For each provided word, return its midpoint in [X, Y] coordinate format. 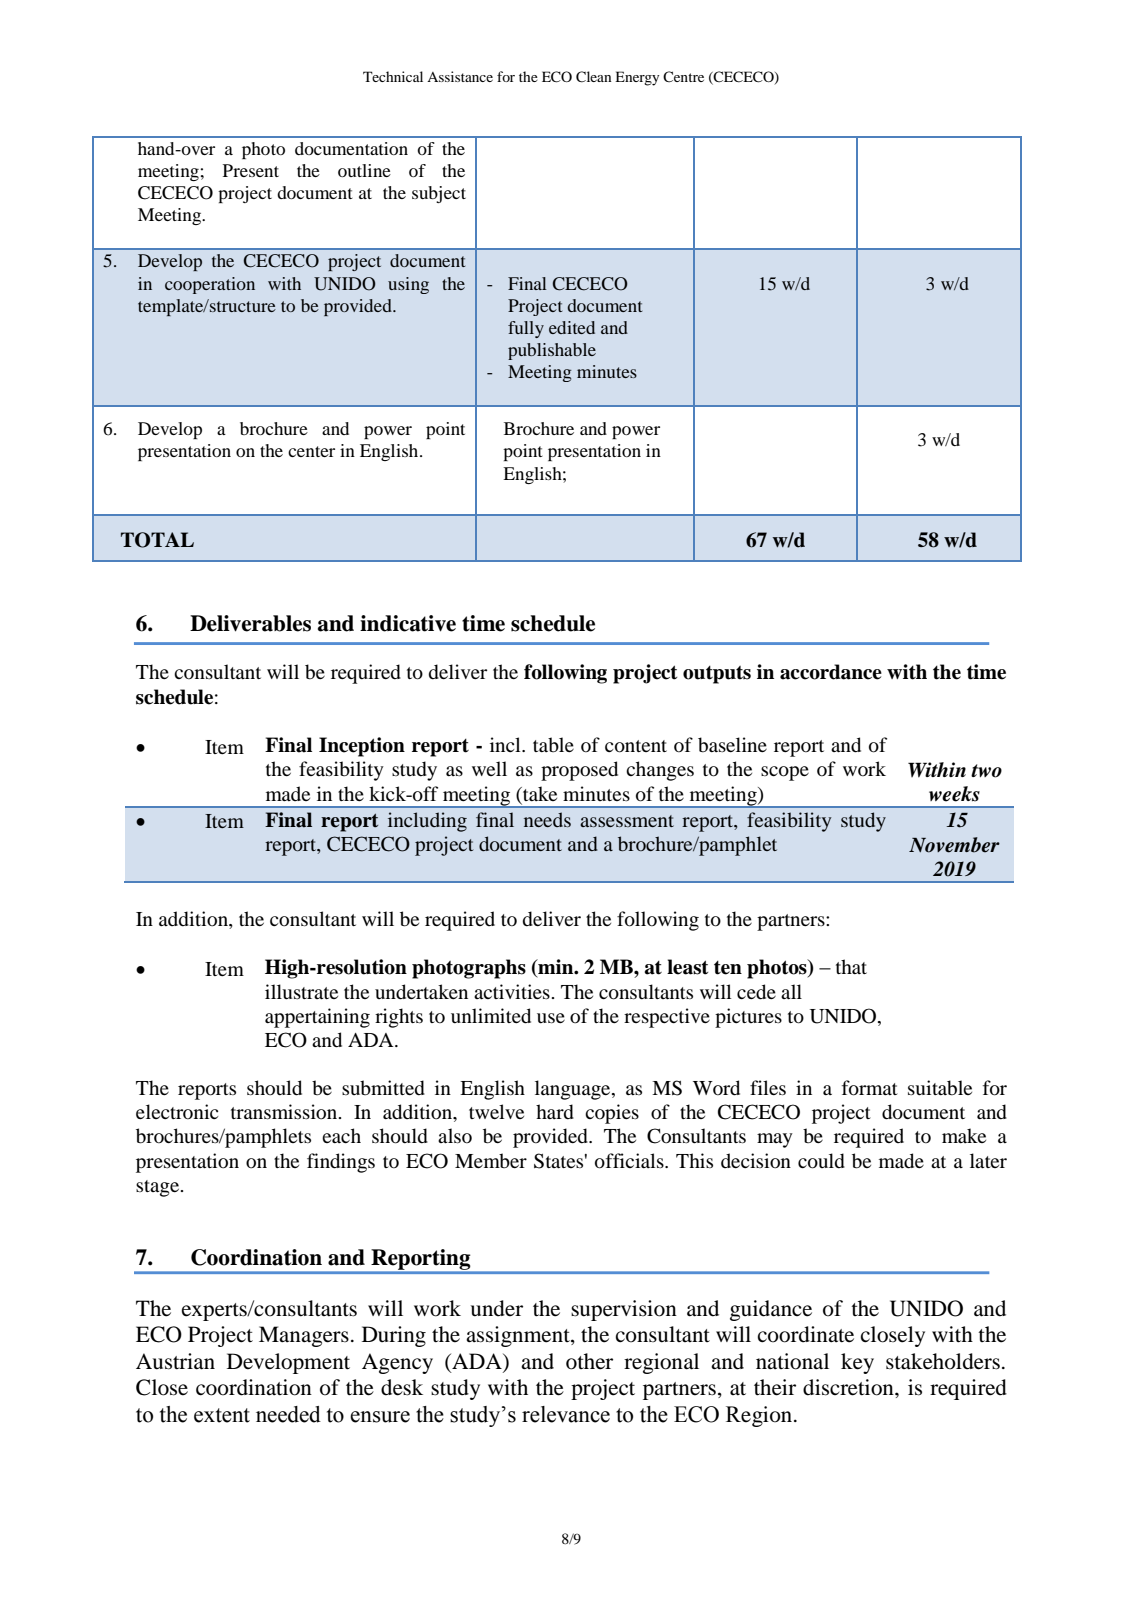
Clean [594, 77]
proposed [579, 771]
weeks [954, 794]
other [589, 1361]
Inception [362, 747]
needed [288, 1414]
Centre [683, 76]
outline [364, 170]
